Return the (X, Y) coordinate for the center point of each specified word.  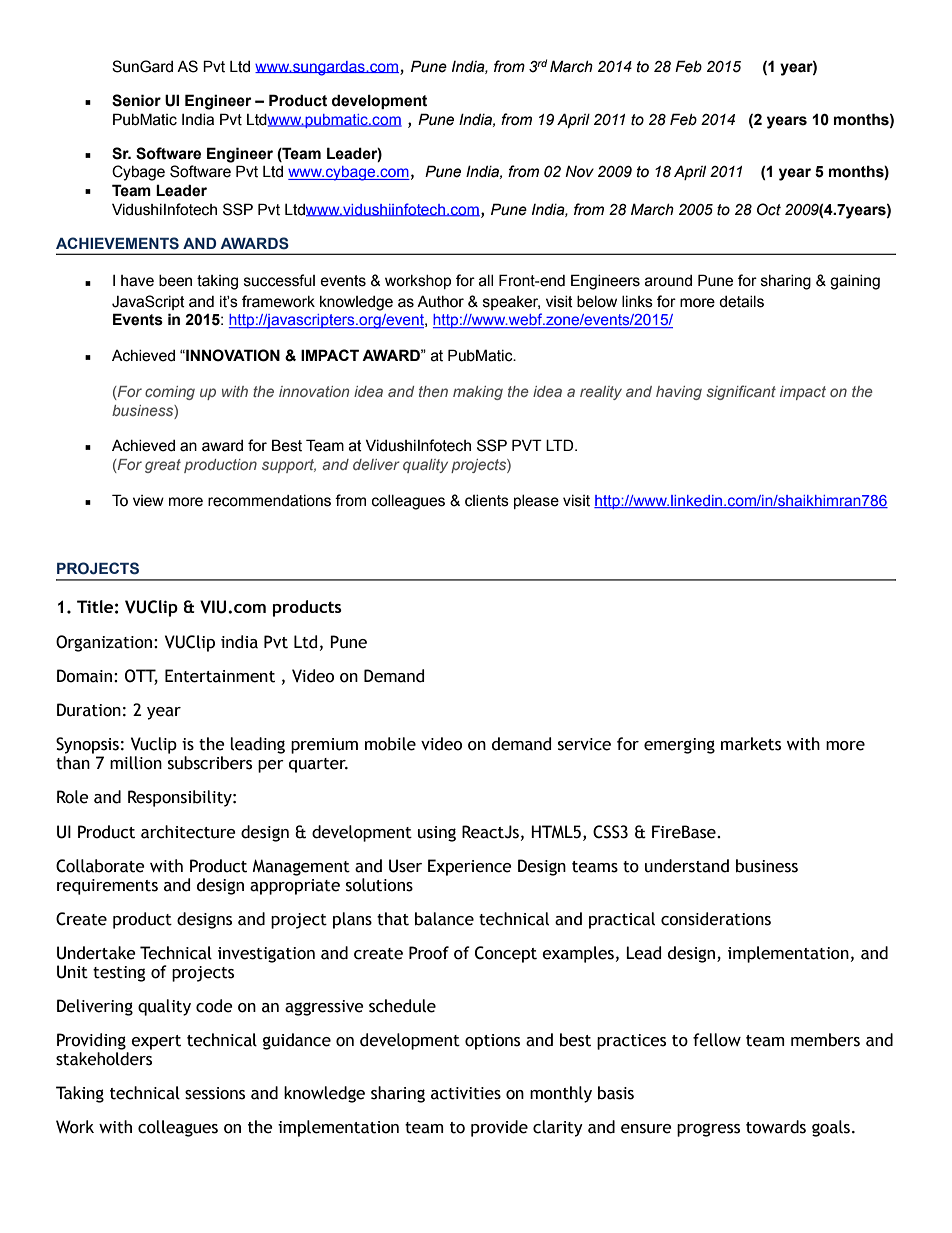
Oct (769, 209)
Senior (136, 100)
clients (487, 501)
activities (466, 1093)
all (486, 281)
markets (751, 744)
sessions (215, 1093)
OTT (141, 677)
